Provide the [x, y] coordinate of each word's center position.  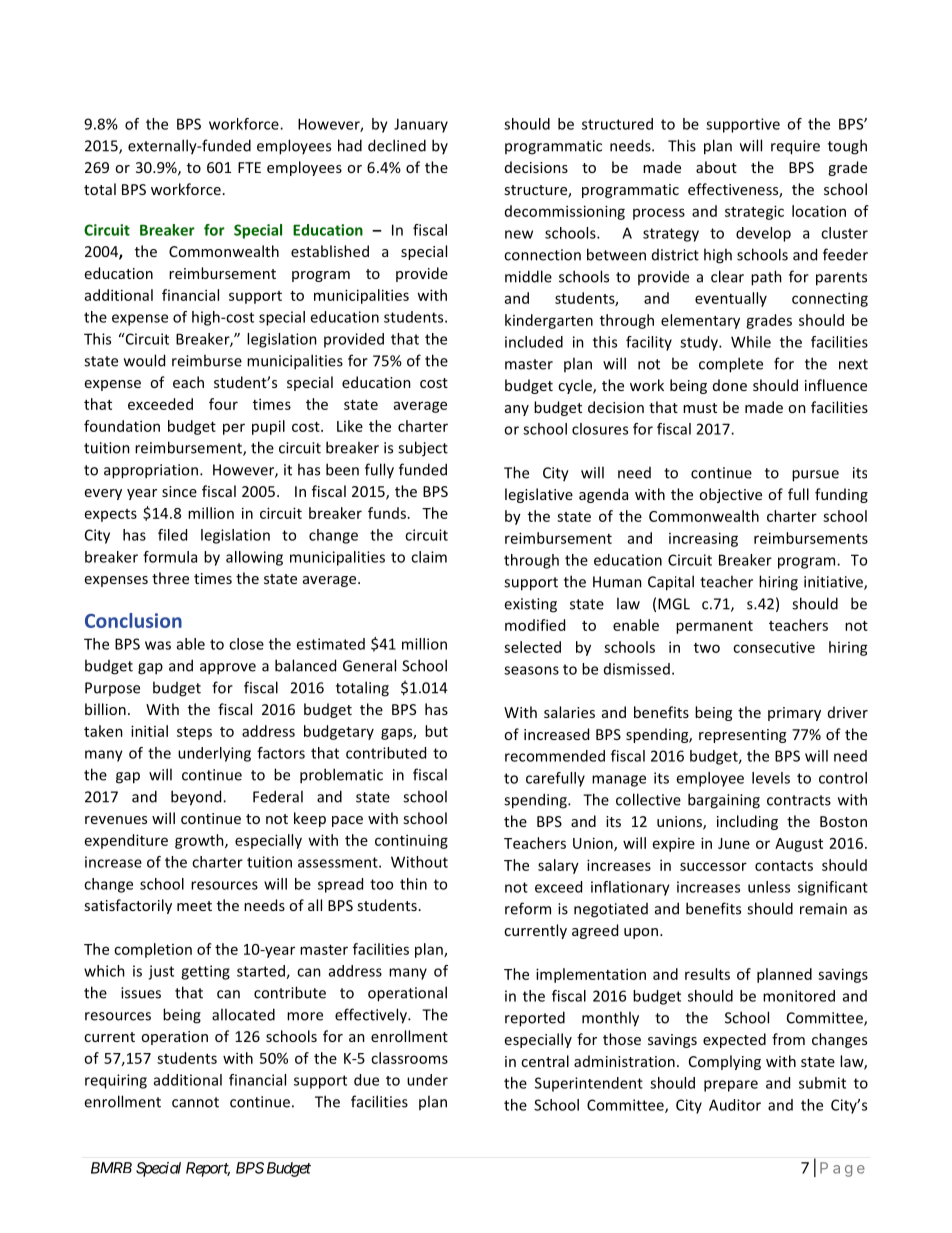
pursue [815, 476]
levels [771, 778]
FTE [249, 167]
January [421, 125]
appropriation [151, 471]
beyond [197, 798]
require [795, 147]
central [545, 1061]
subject [423, 449]
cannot [195, 1102]
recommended [555, 756]
